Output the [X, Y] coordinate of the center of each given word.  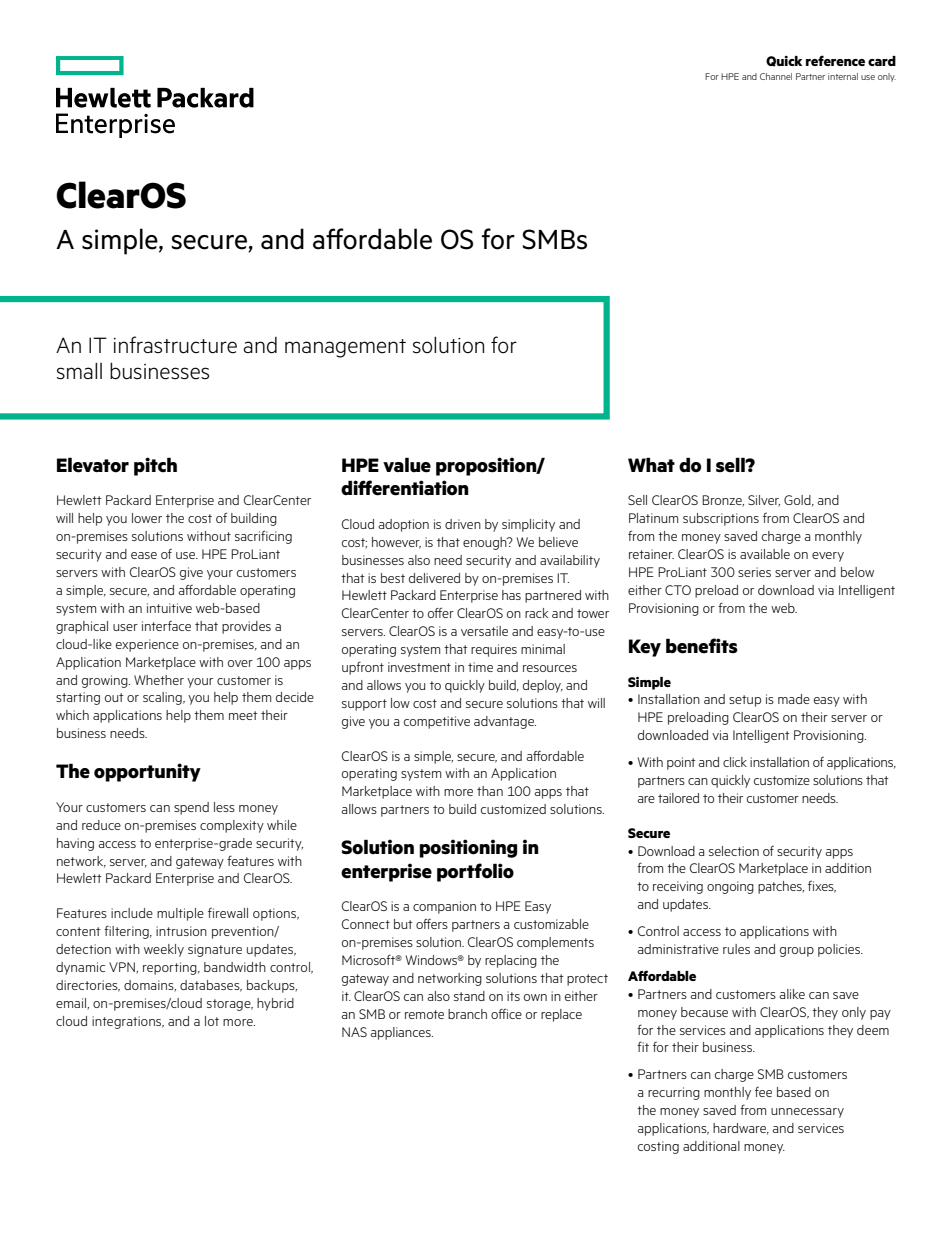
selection [734, 851]
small [79, 371]
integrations [128, 1022]
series [754, 572]
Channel [776, 76]
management [345, 348]
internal [843, 76]
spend [191, 808]
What [651, 464]
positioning [468, 848]
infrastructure [175, 345]
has [511, 595]
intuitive [169, 608]
